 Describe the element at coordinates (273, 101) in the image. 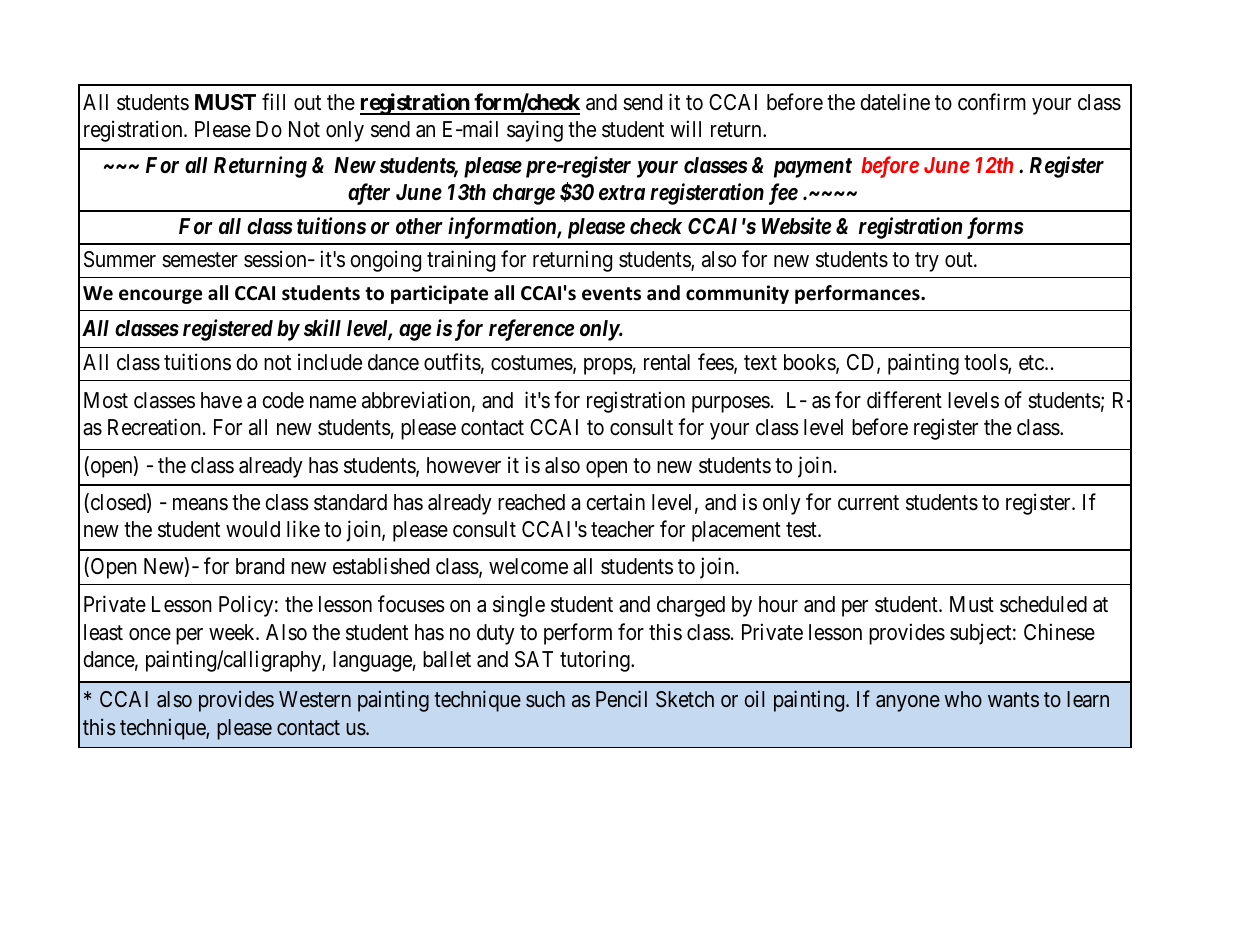

I see `fill` at that location.
